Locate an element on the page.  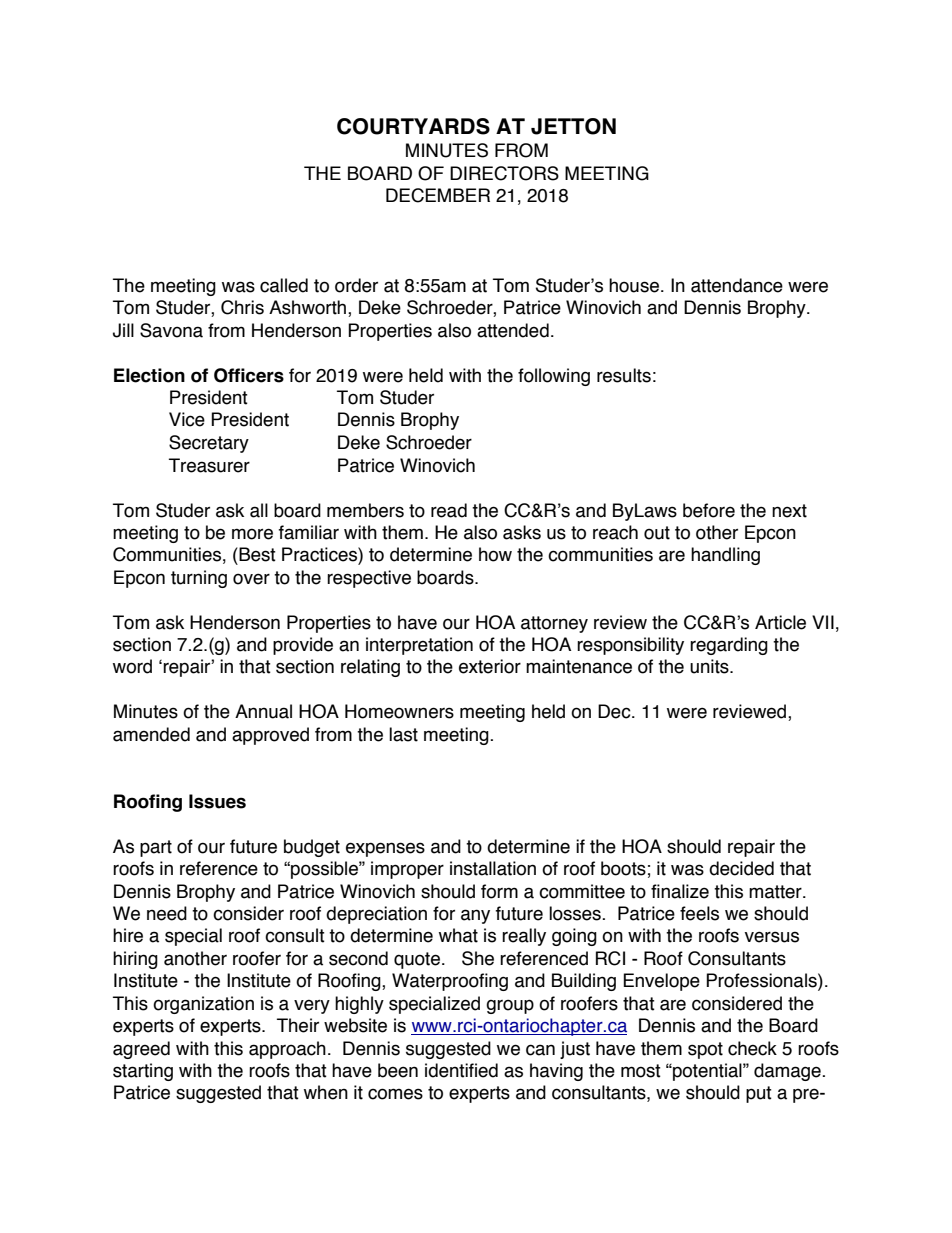
installation is located at coordinates (493, 868).
